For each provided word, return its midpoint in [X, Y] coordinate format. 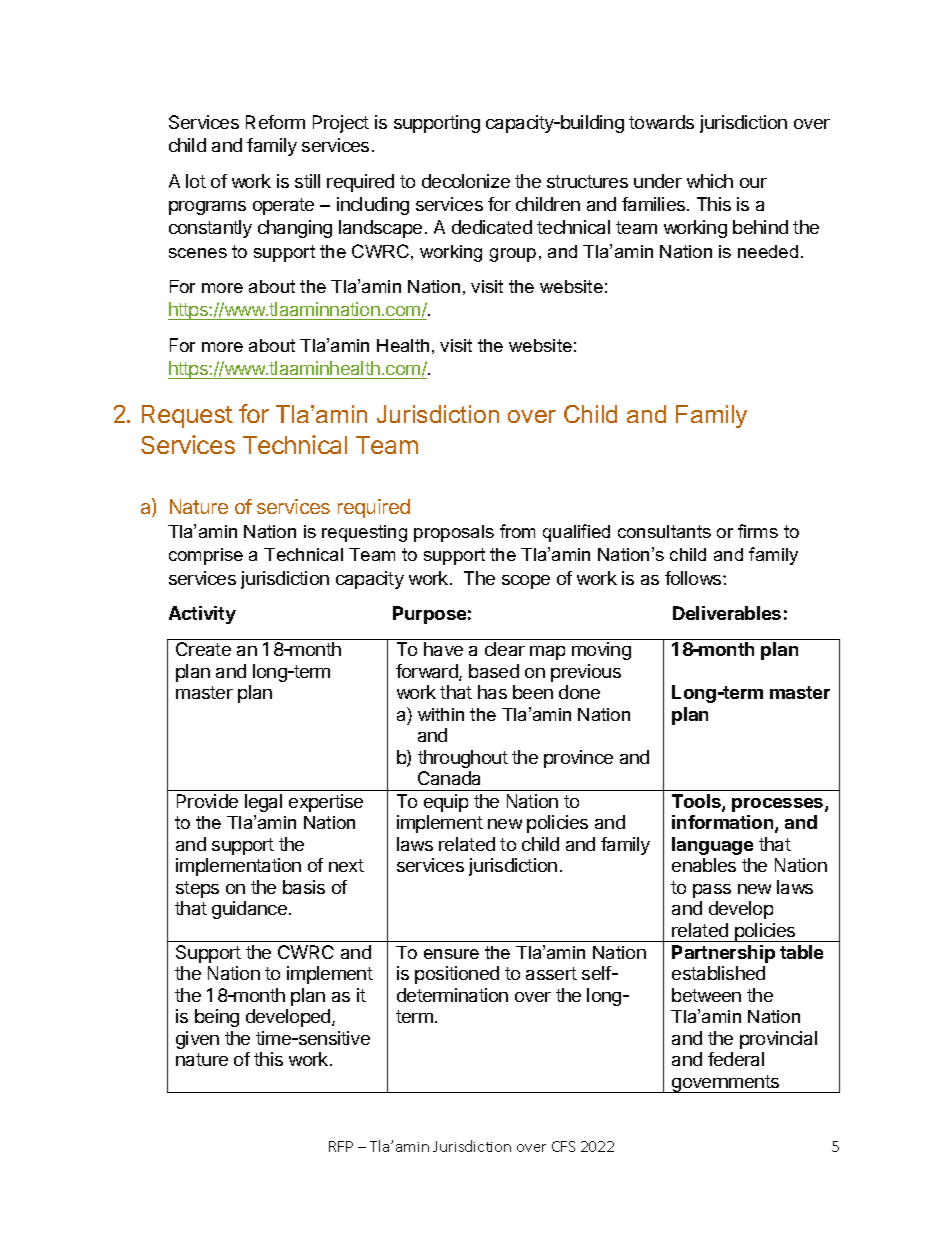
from [517, 531]
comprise [206, 556]
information [724, 823]
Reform [275, 122]
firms [758, 531]
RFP [341, 1146]
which [710, 181]
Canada [449, 778]
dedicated [492, 227]
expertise [326, 803]
